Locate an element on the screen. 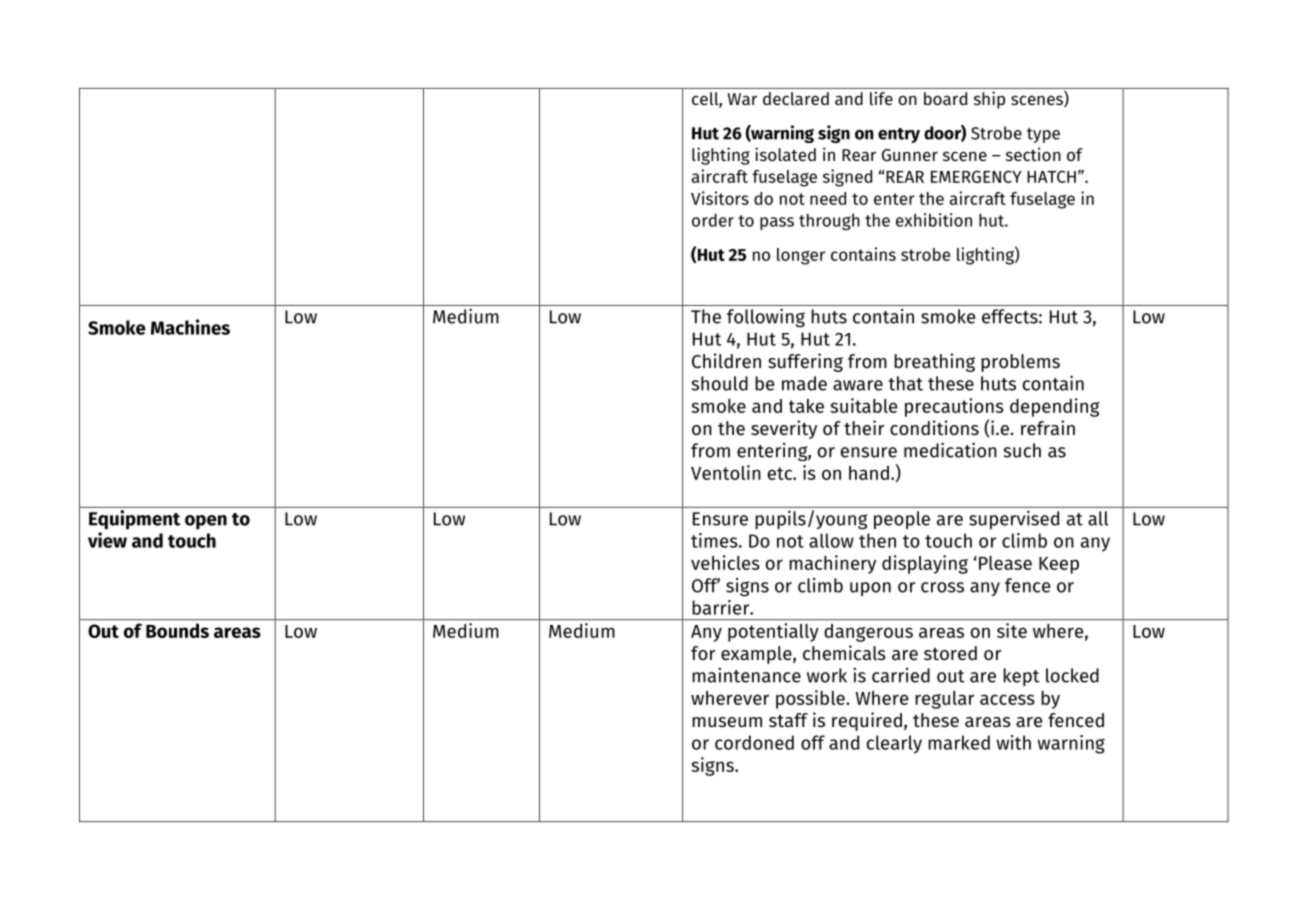  museum is located at coordinates (727, 722).
